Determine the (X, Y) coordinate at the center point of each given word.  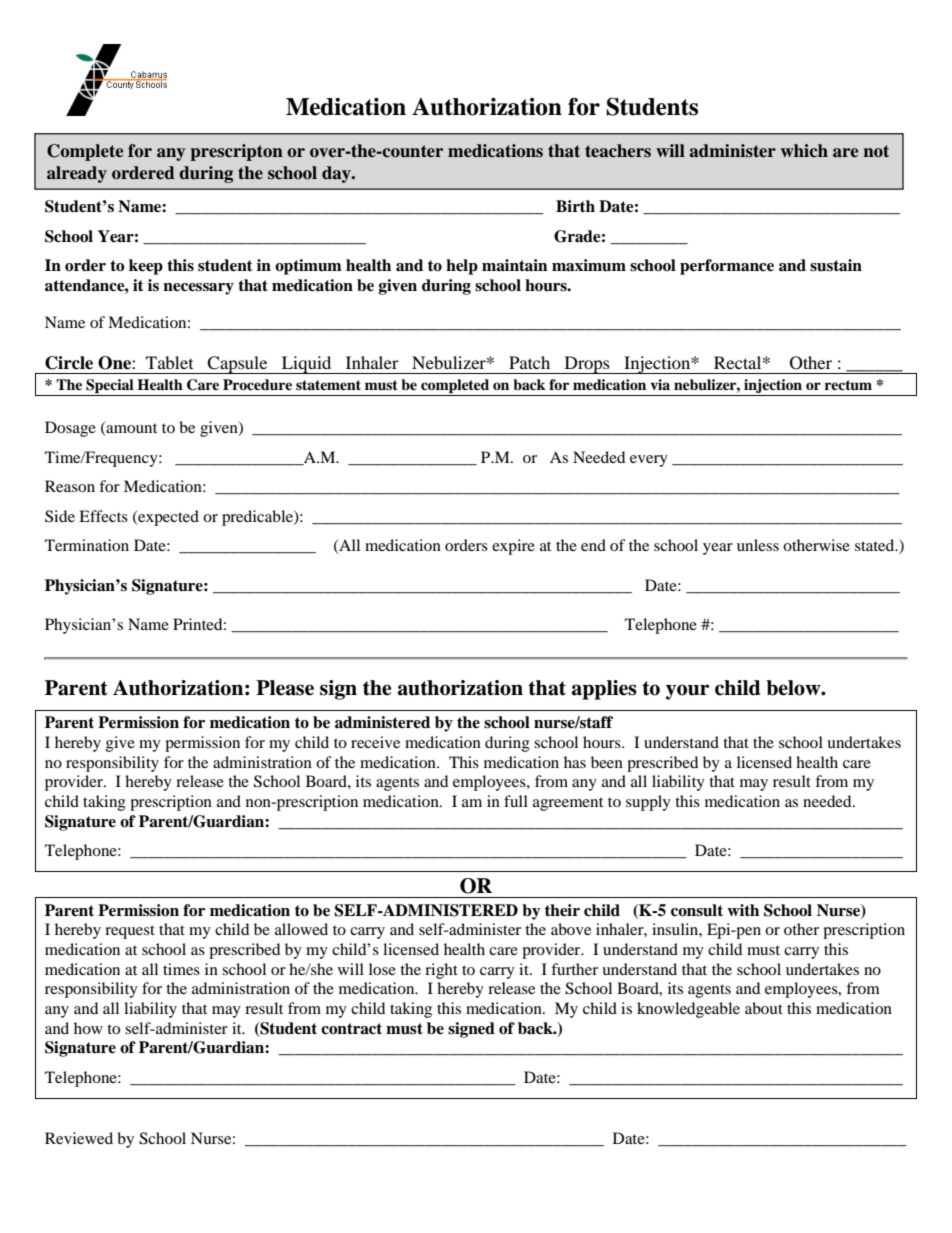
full (516, 801)
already (77, 174)
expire (513, 547)
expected (167, 518)
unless (758, 545)
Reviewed (79, 1138)
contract (351, 1029)
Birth (575, 206)
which (804, 151)
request (130, 932)
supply (648, 803)
